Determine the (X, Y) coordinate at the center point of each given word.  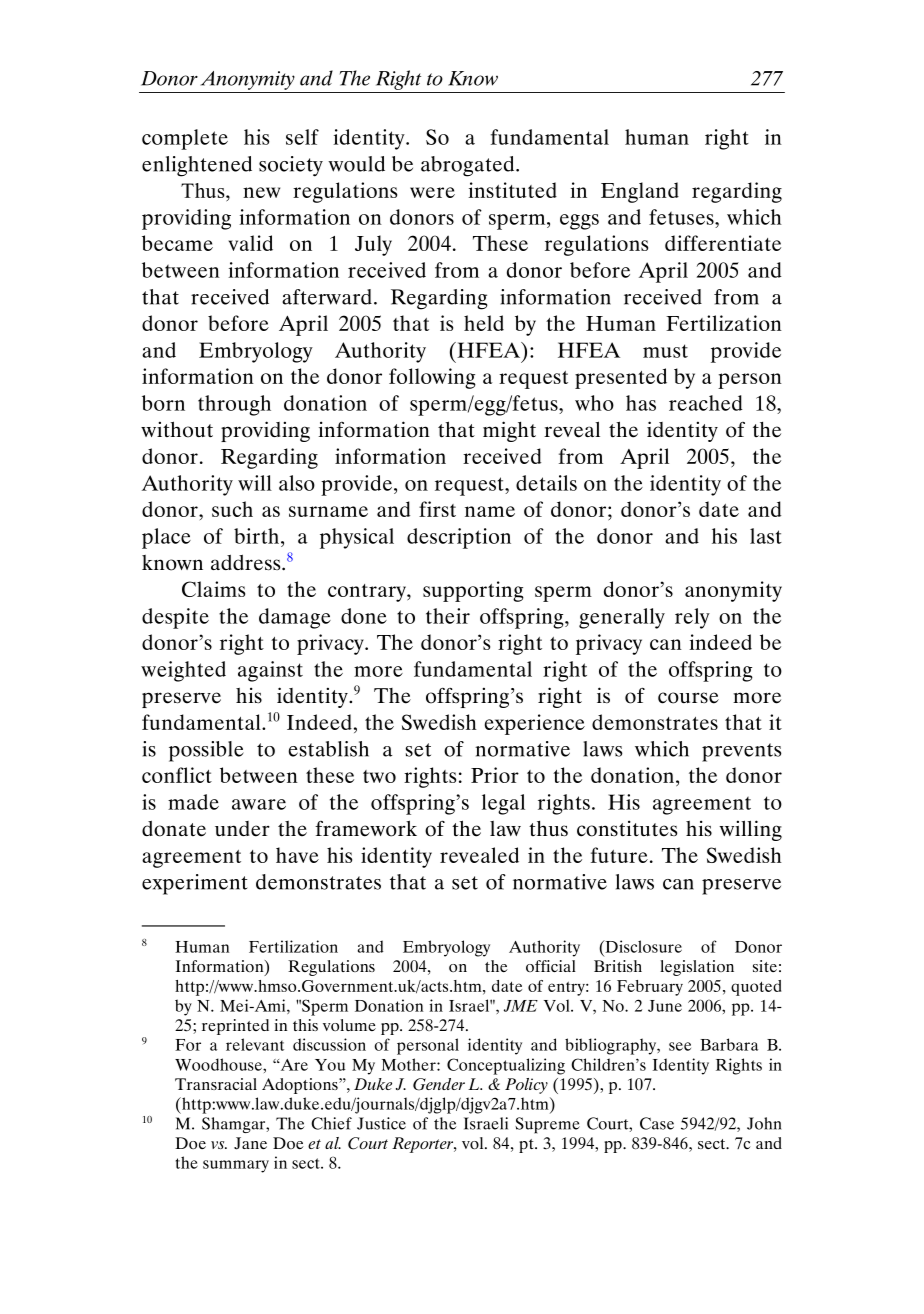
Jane (250, 1143)
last (766, 536)
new (261, 192)
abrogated (469, 166)
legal (503, 804)
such (232, 509)
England (640, 192)
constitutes (627, 828)
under (242, 829)
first (437, 509)
